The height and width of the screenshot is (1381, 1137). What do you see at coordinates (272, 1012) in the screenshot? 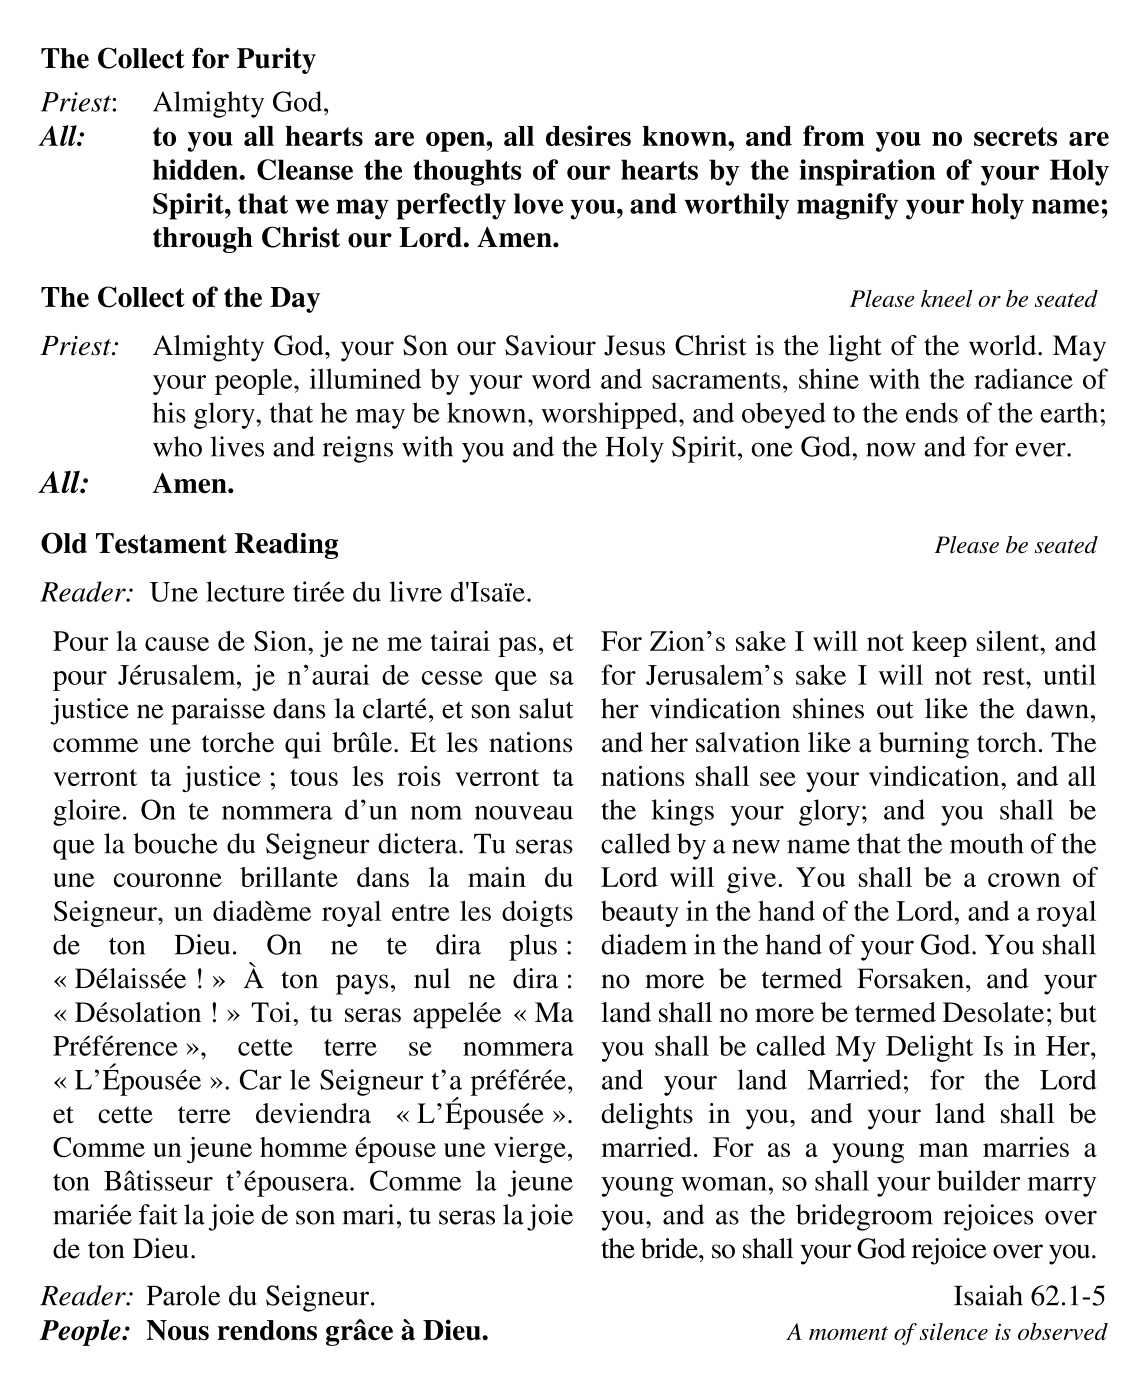
I see `Toi` at bounding box center [272, 1012].
